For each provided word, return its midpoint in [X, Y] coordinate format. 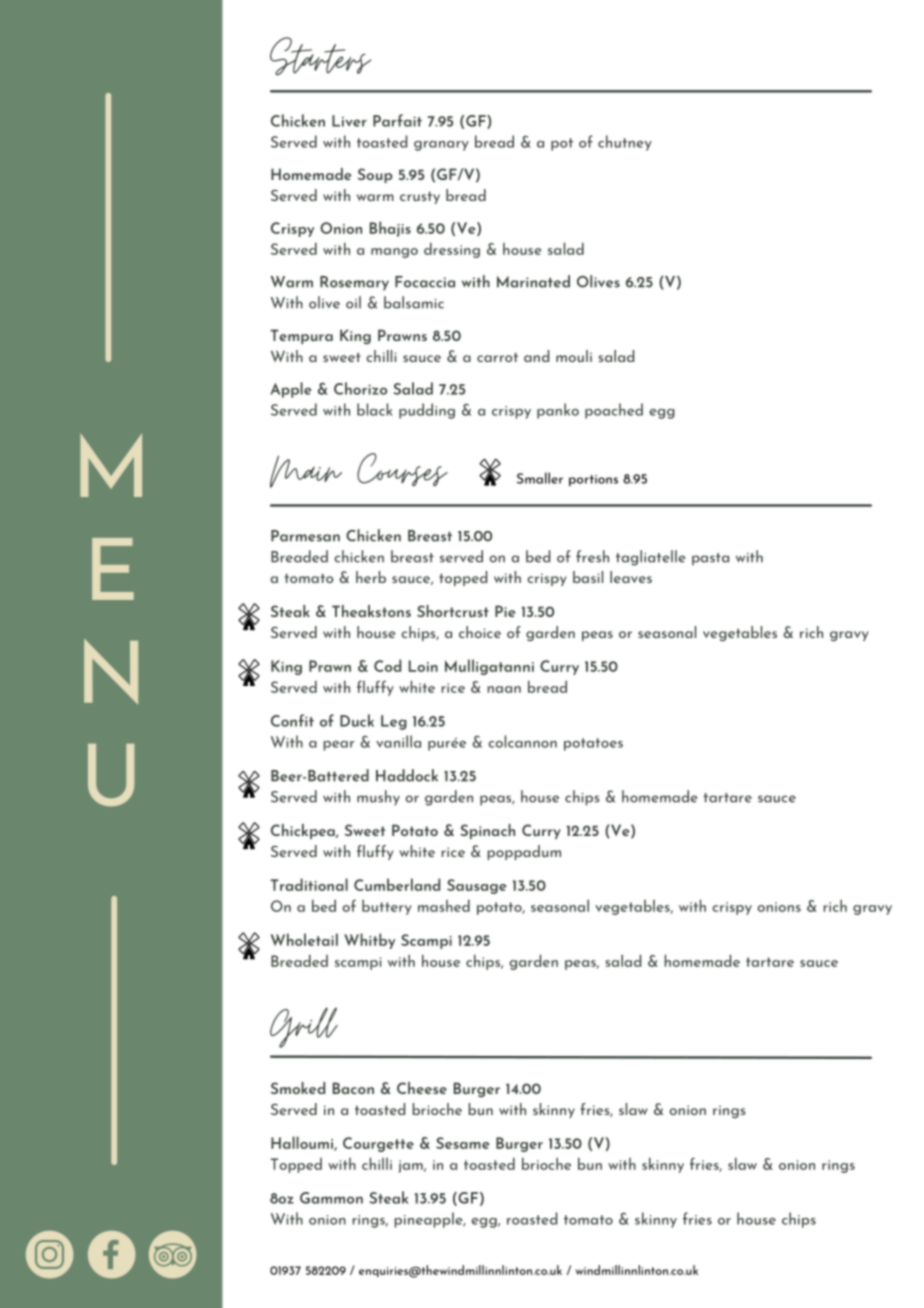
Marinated [533, 281]
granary [441, 146]
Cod [387, 665]
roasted [532, 1218]
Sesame [463, 1143]
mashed [444, 905]
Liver [349, 121]
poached [614, 411]
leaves [631, 577]
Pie [505, 611]
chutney [625, 143]
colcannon [522, 741]
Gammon [331, 1198]
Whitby [369, 941]
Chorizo [360, 388]
